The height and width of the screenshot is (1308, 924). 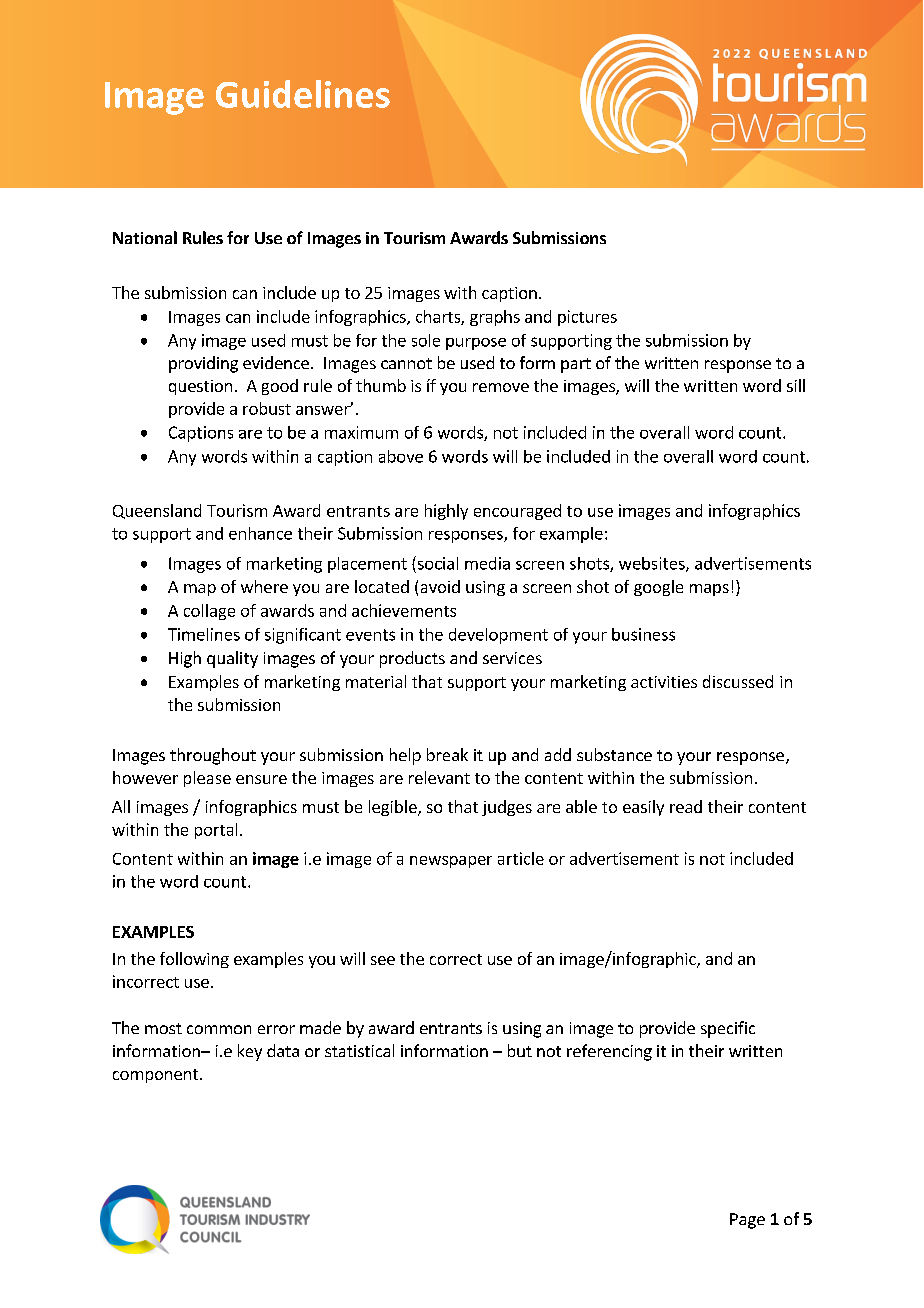 I want to click on maps, so click(x=709, y=590).
